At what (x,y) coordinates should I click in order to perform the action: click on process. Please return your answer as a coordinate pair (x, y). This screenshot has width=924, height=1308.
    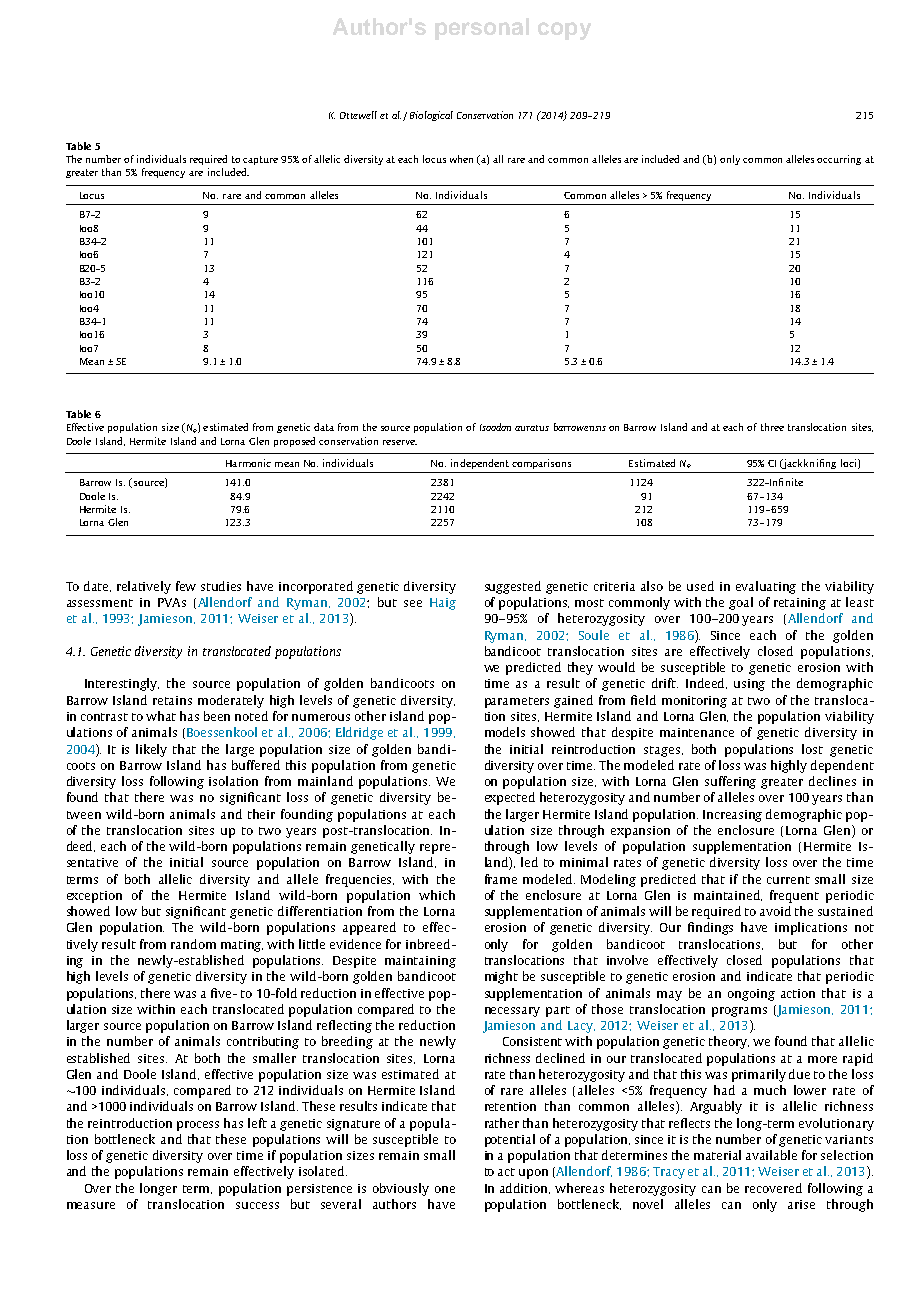
    Looking at the image, I should click on (198, 1126).
